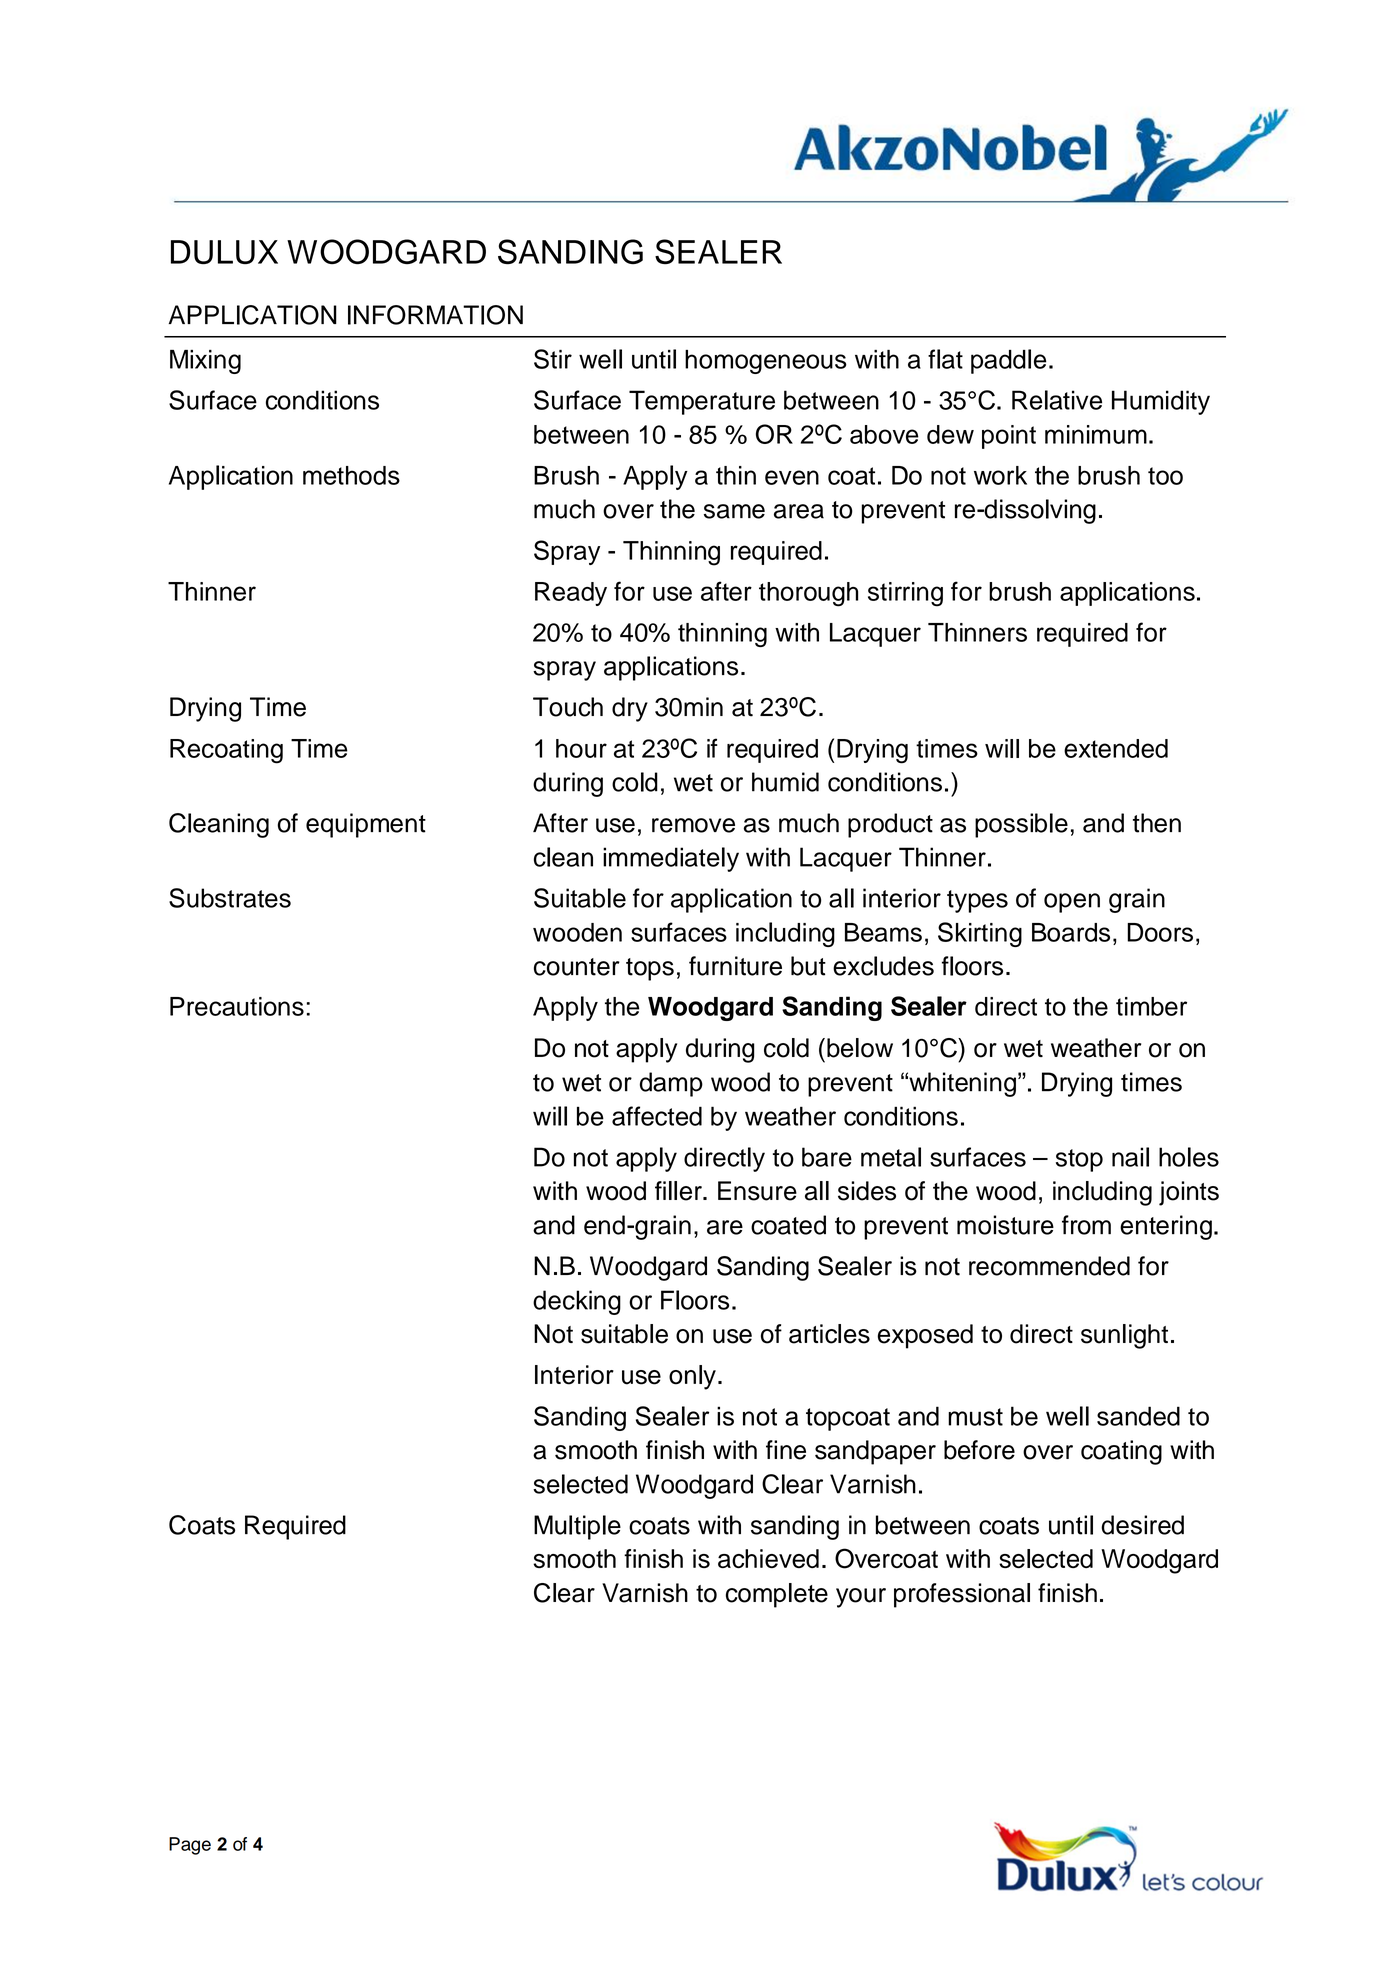  Describe the element at coordinates (237, 1006) in the page. I see `Precautions` at that location.
